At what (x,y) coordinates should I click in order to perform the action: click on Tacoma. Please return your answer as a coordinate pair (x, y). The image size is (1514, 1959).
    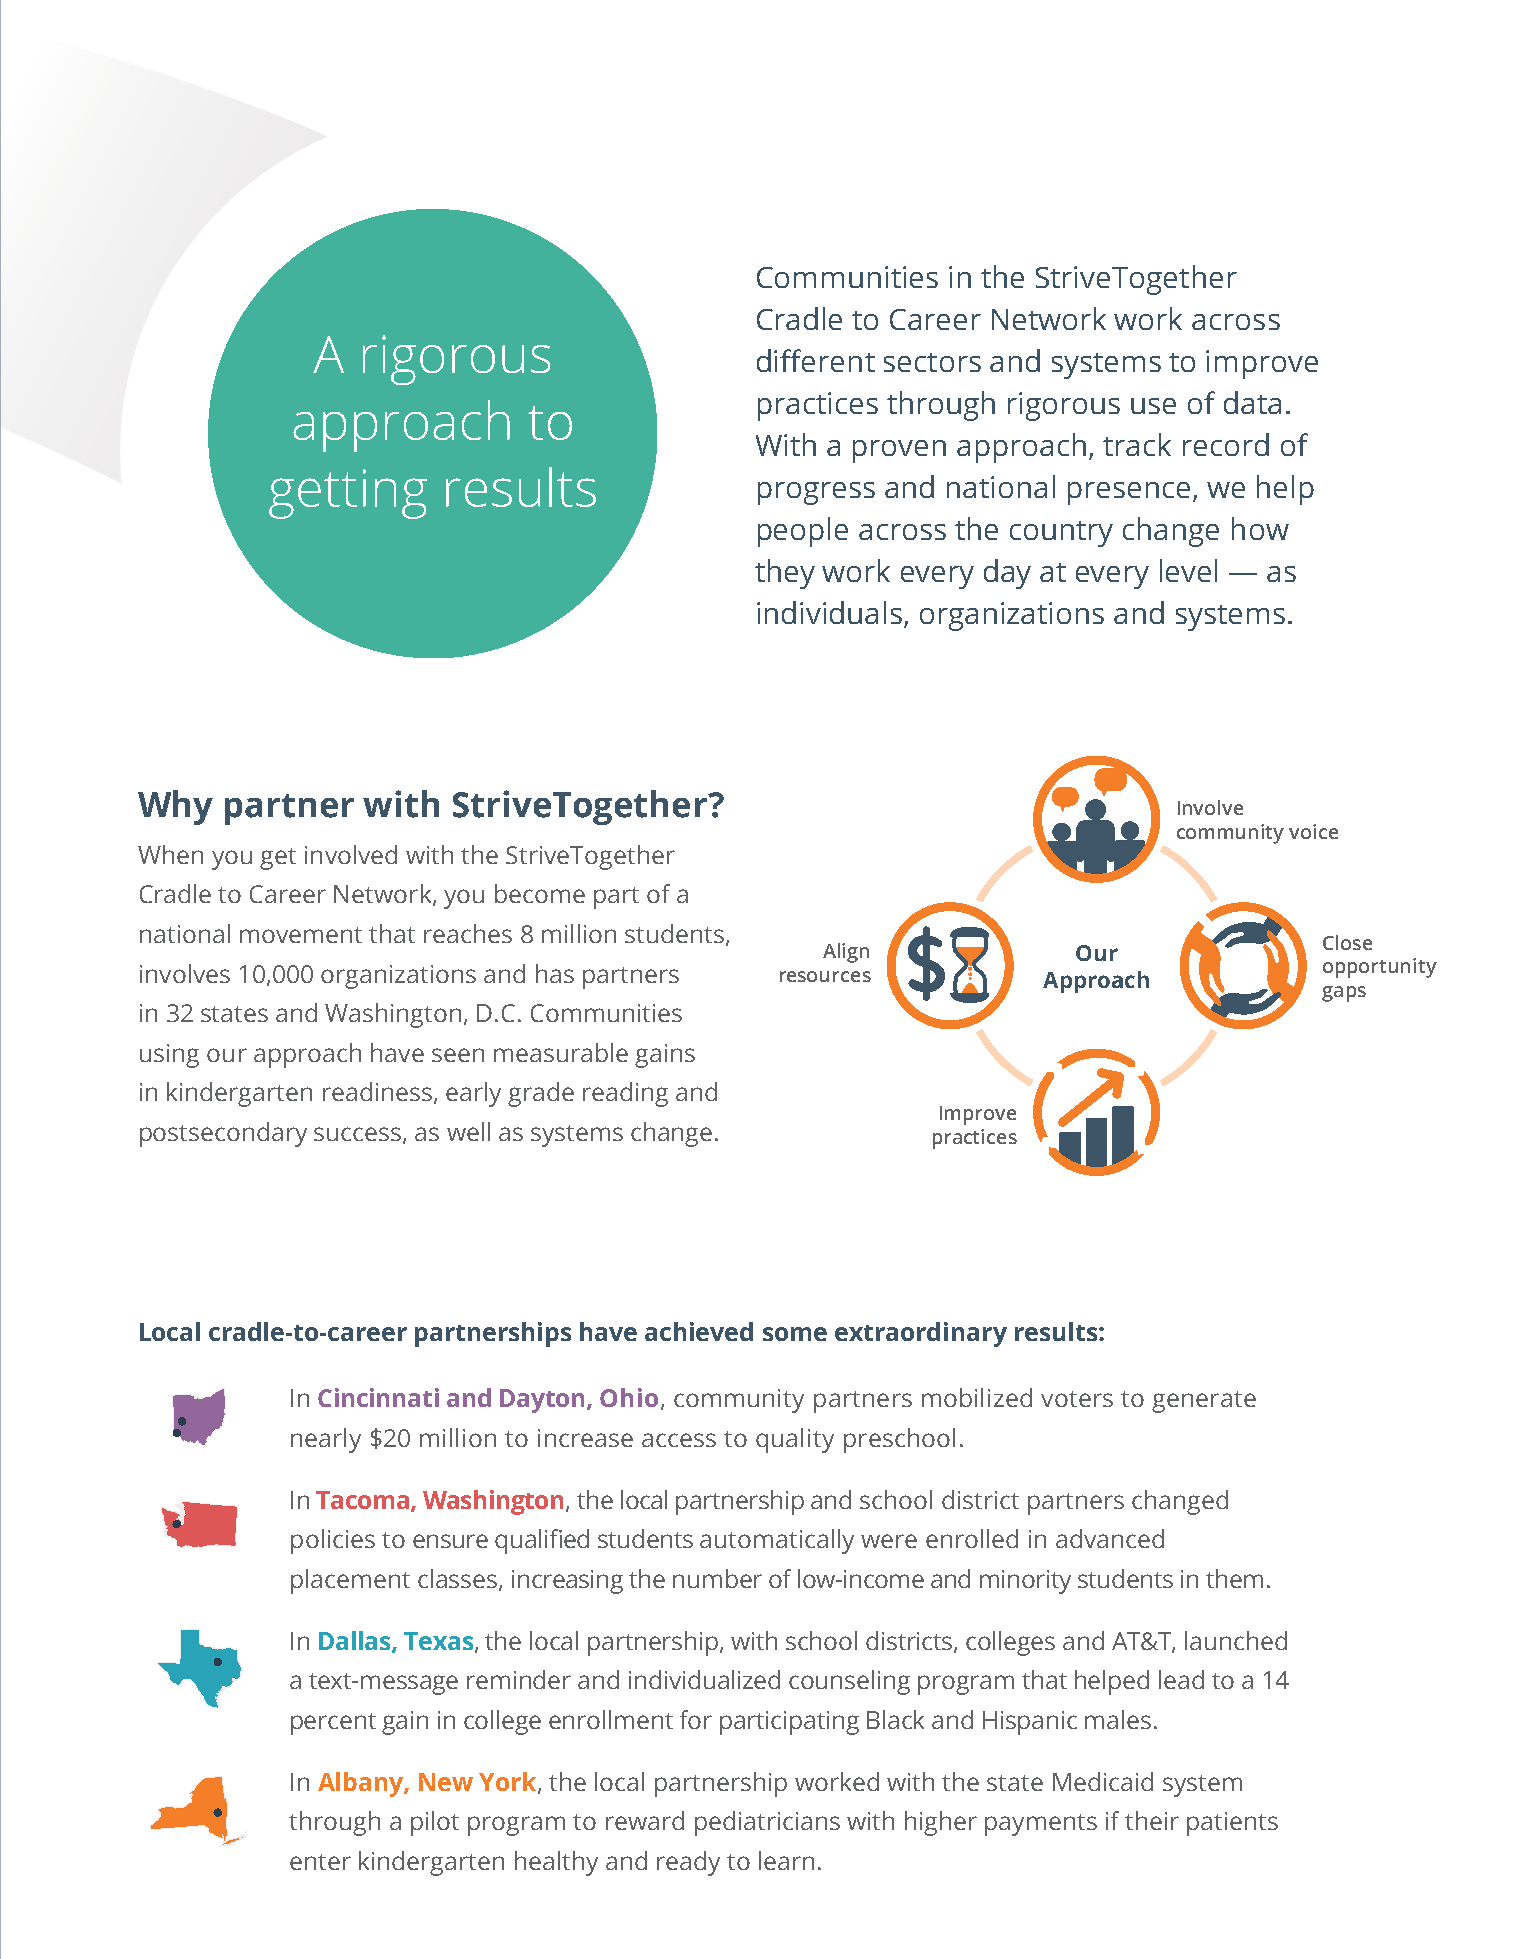
    Looking at the image, I should click on (362, 1500).
